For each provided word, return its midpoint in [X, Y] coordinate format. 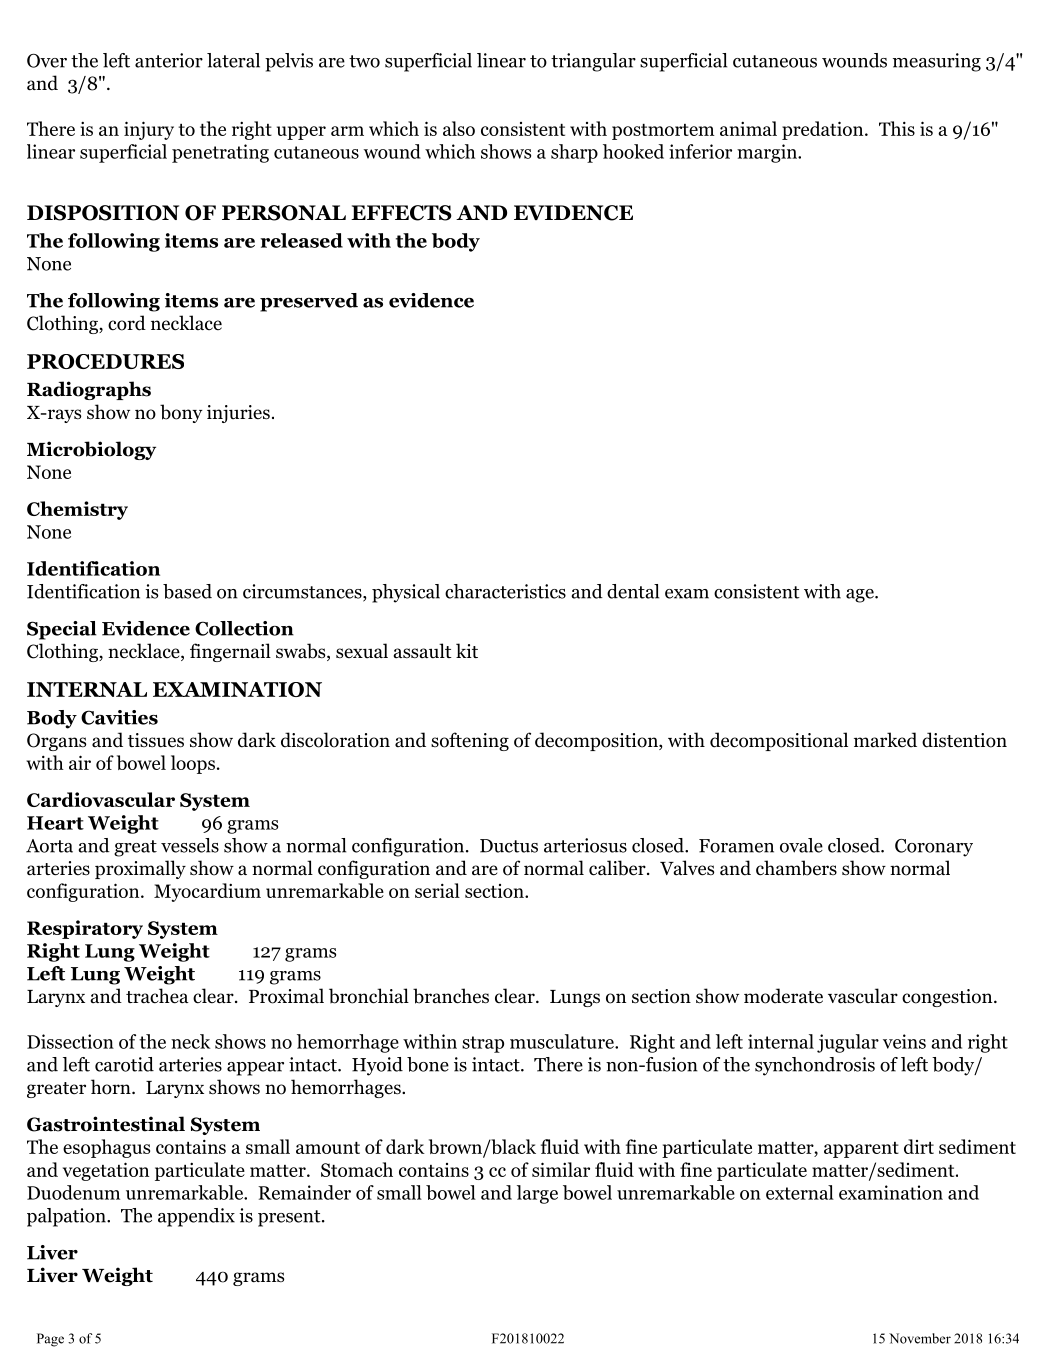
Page [50, 1340]
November [920, 1338]
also [459, 128]
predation [824, 130]
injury [149, 130]
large [537, 1194]
